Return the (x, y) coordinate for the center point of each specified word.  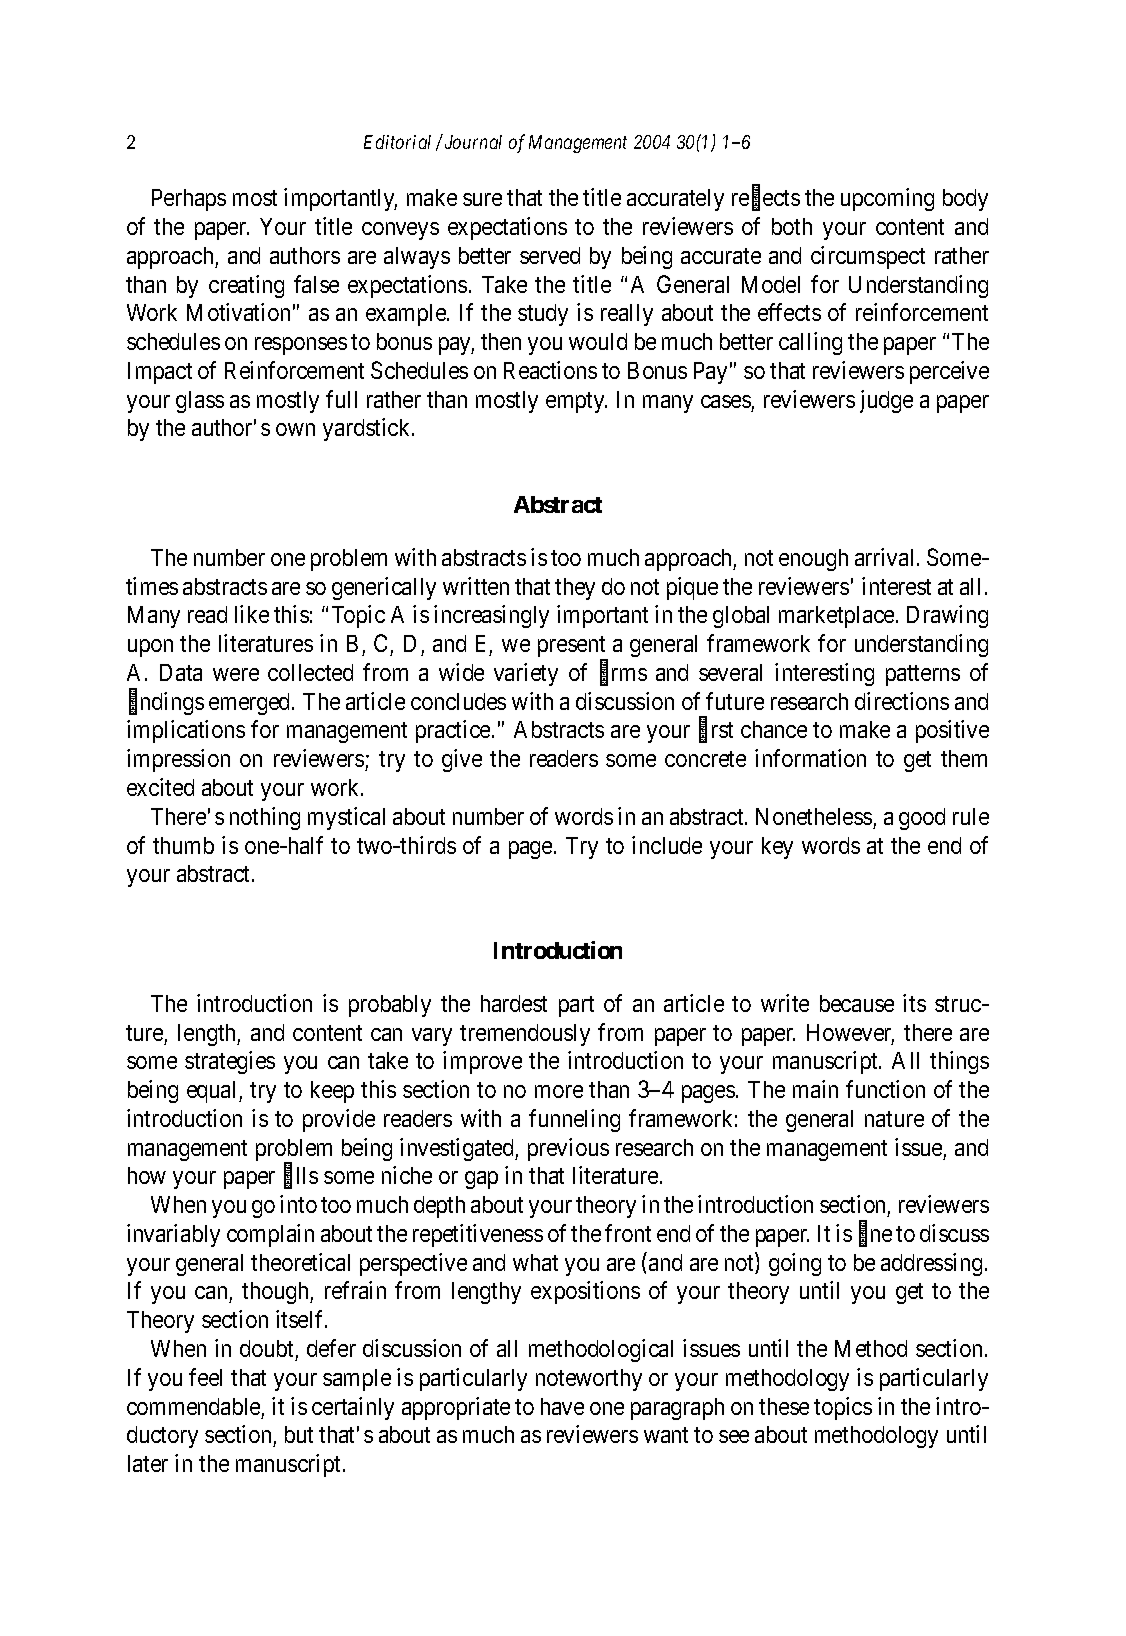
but (299, 1434)
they (575, 589)
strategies (230, 1062)
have (562, 1406)
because (857, 1003)
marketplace (836, 617)
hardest (514, 1003)
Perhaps (189, 200)
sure (482, 199)
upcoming (887, 199)
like (252, 614)
